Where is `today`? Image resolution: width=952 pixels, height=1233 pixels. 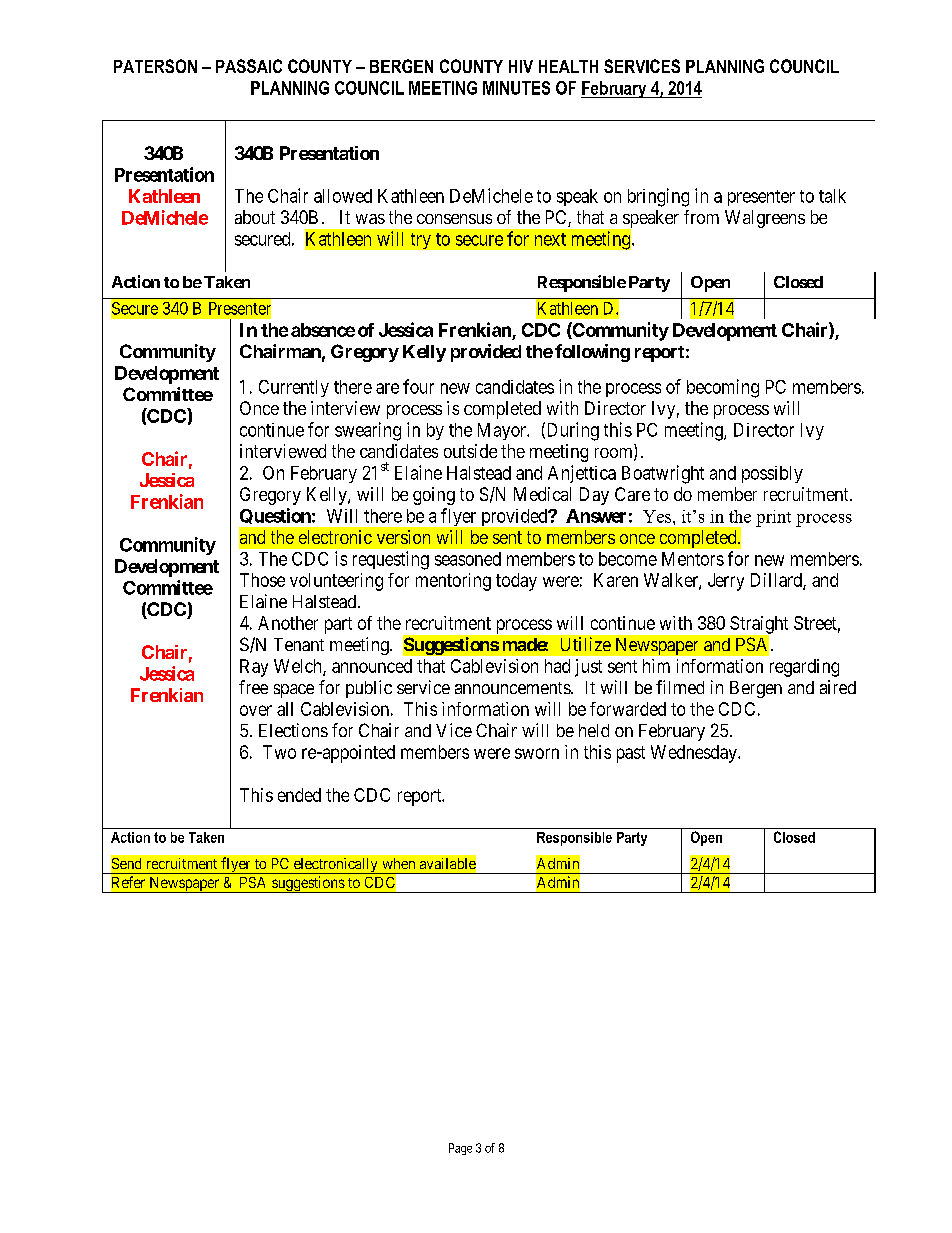
today is located at coordinates (516, 582).
